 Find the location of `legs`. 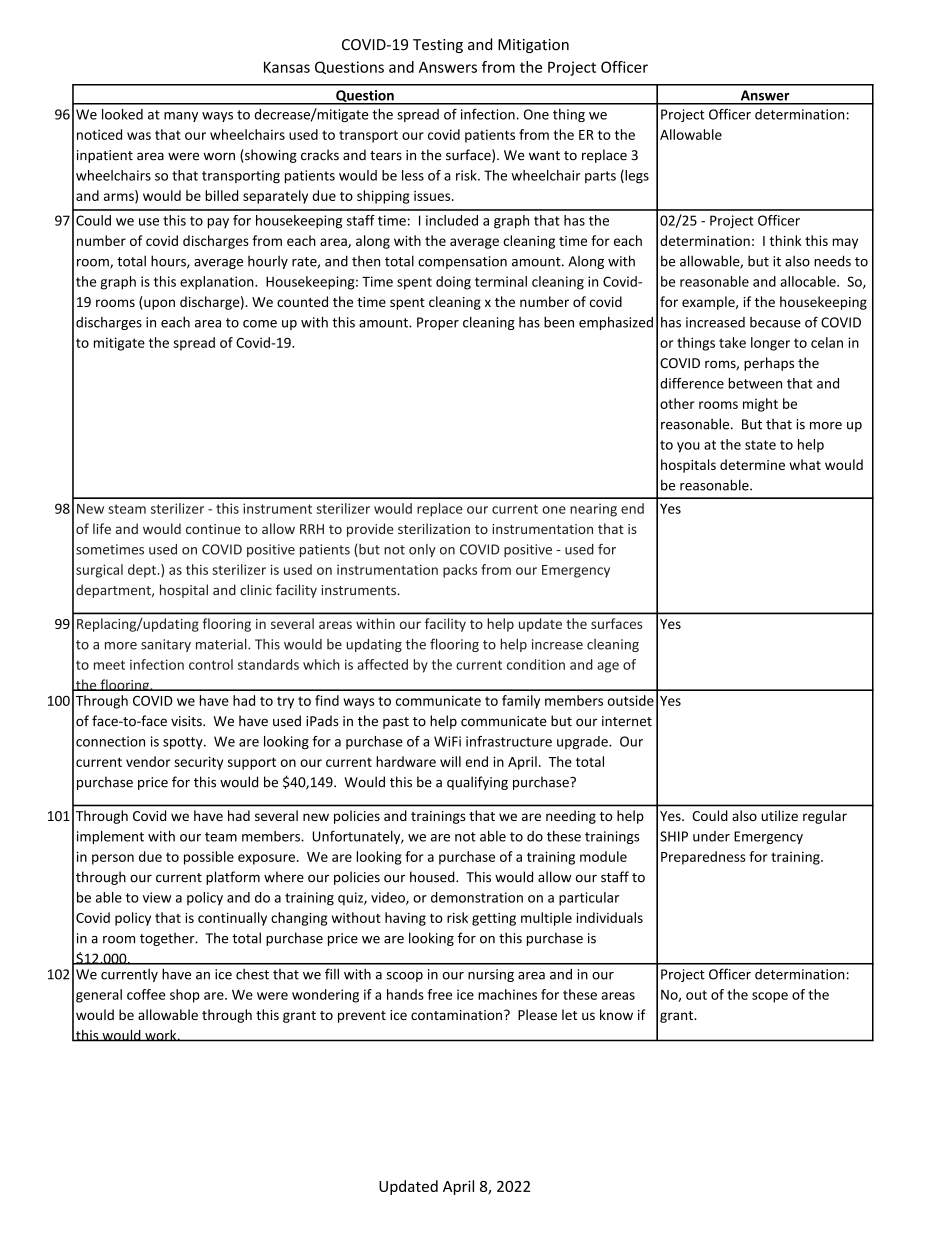

legs is located at coordinates (636, 177).
